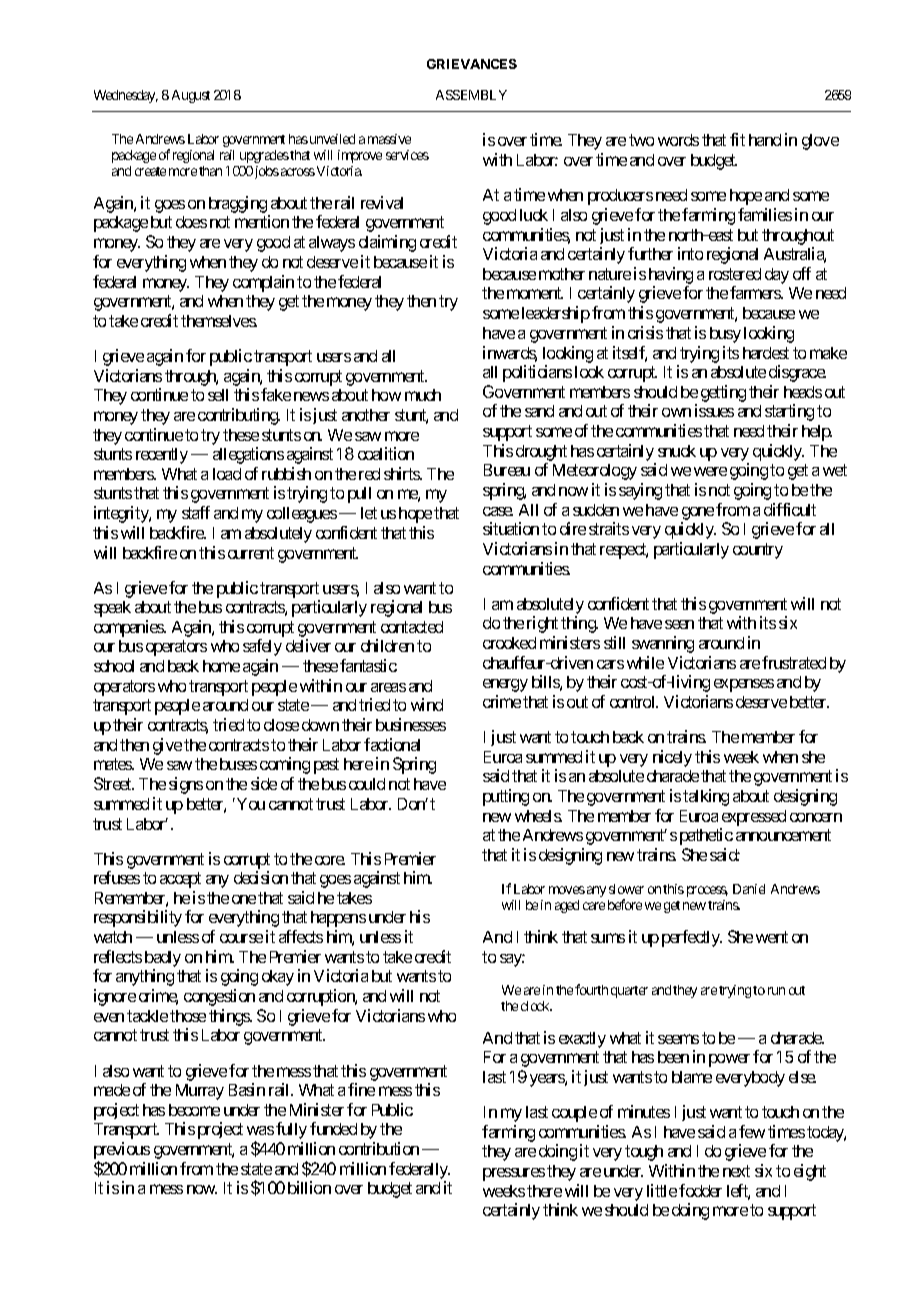 This screenshot has height=1308, width=924. Describe the element at coordinates (679, 624) in the screenshot. I see `seen` at that location.
